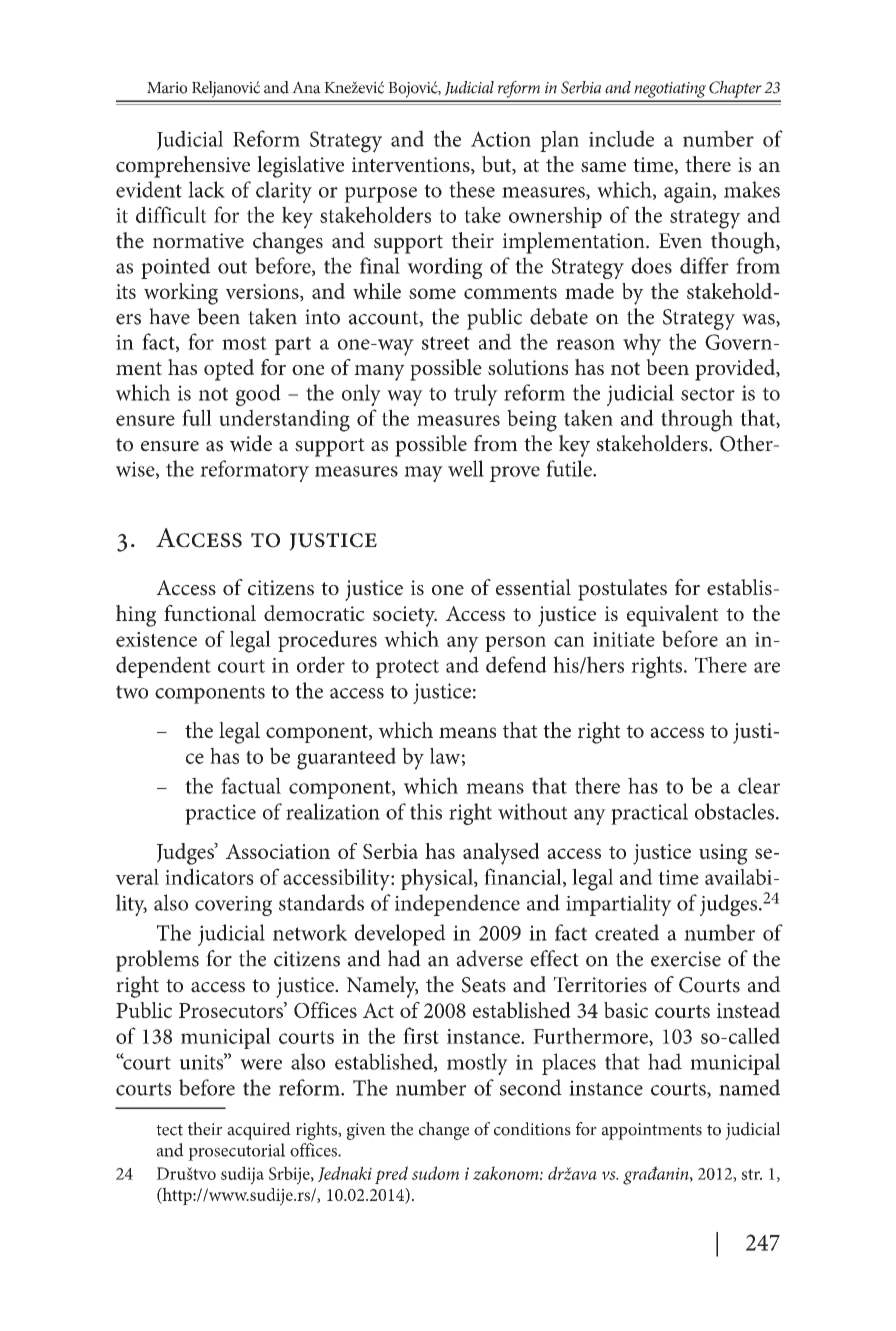 The width and height of the screenshot is (896, 1331). I want to click on clear, so click(759, 785).
